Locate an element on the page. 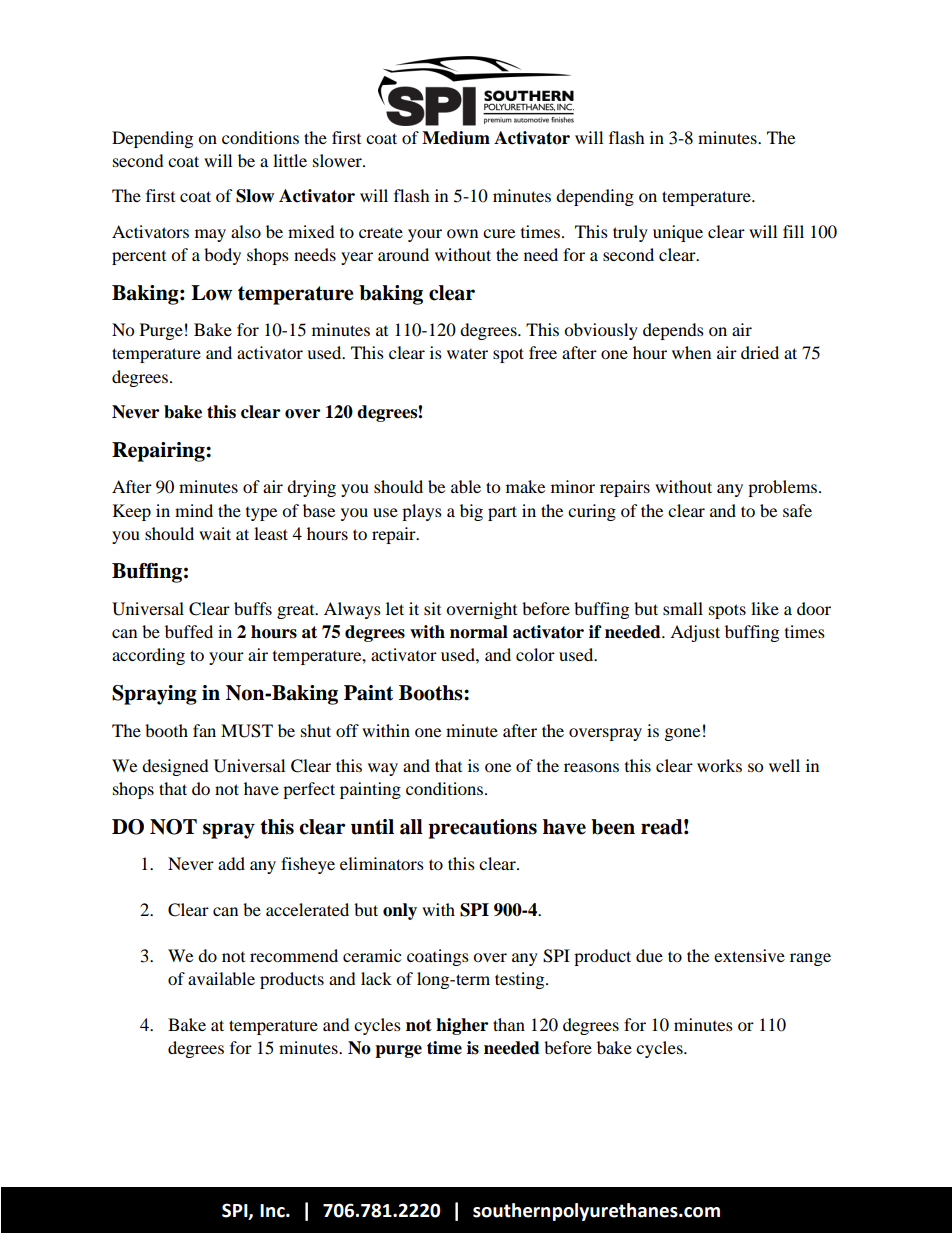 This image has height=1233, width=952. Medium is located at coordinates (456, 138).
